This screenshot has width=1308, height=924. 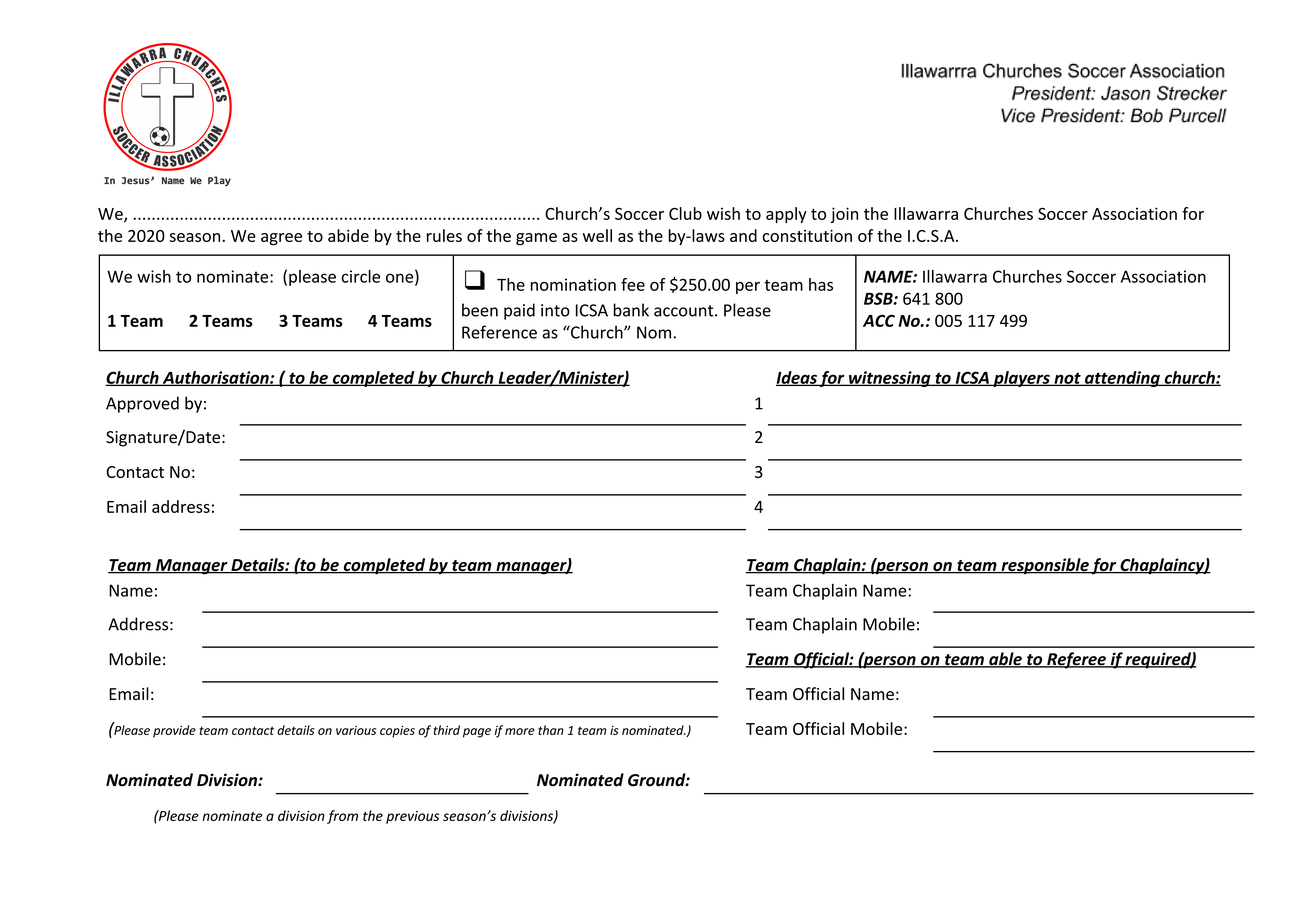 I want to click on join, so click(x=844, y=215).
